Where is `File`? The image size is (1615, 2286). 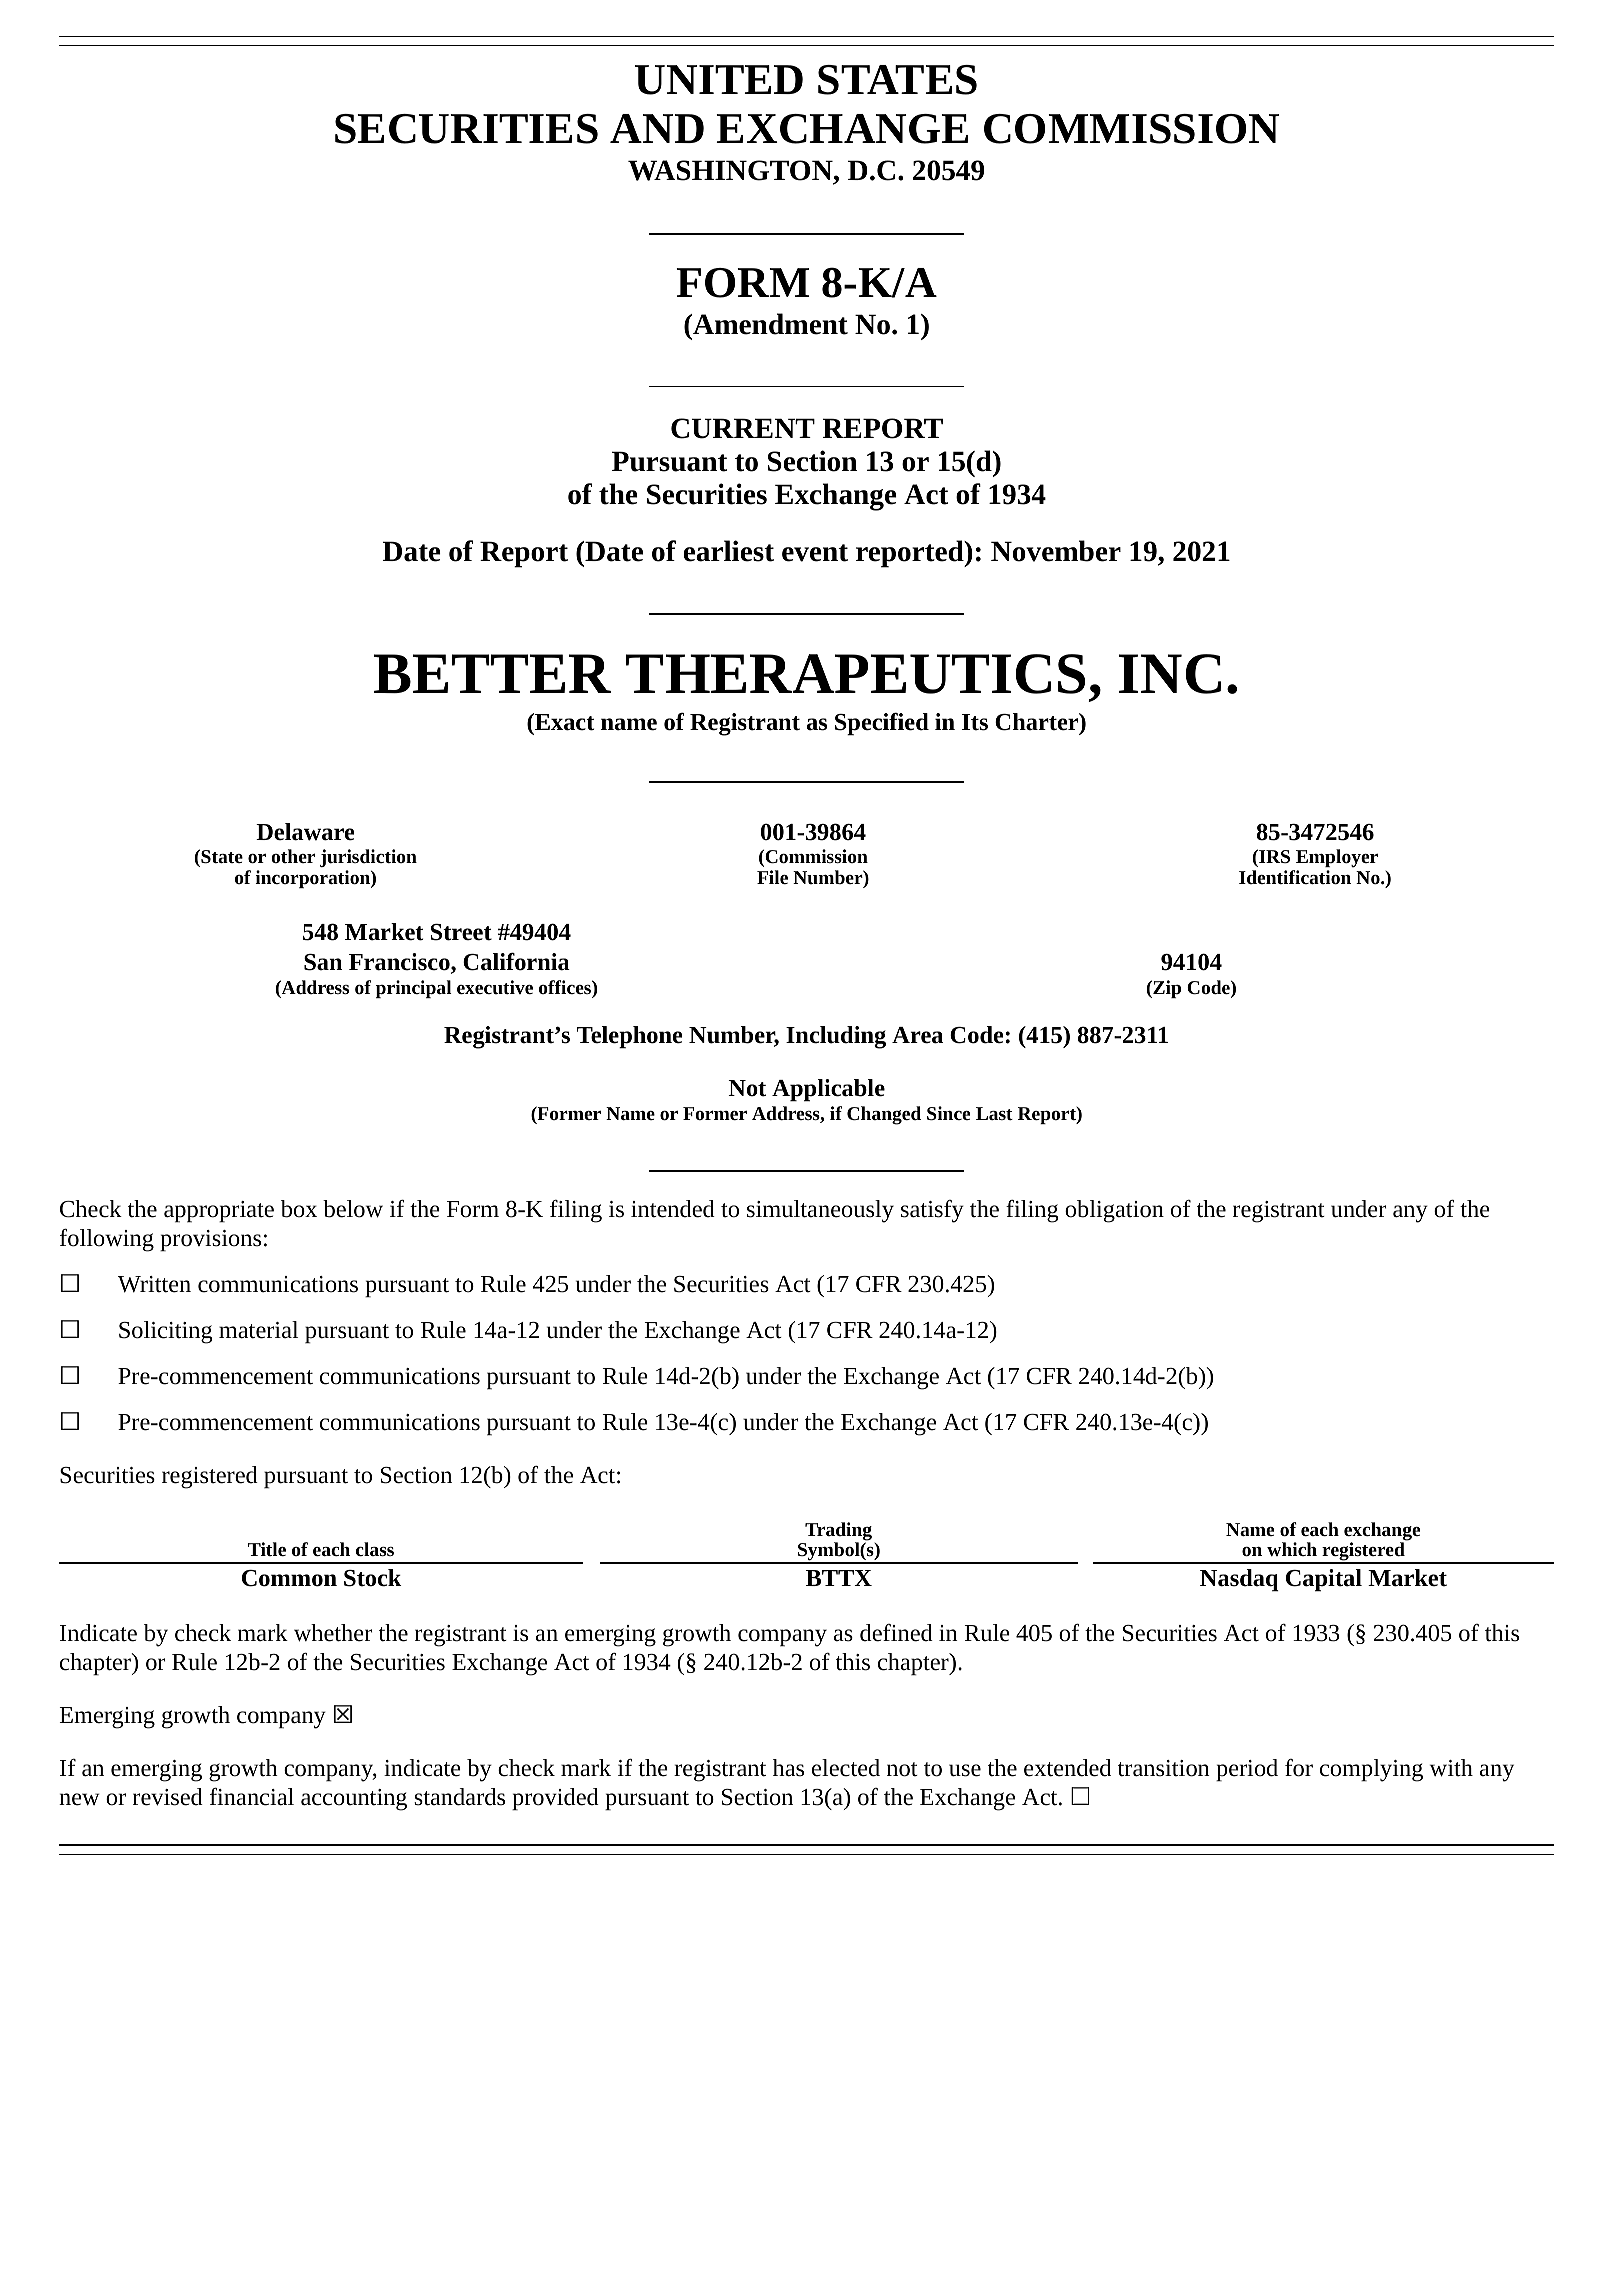
File is located at coordinates (772, 877).
